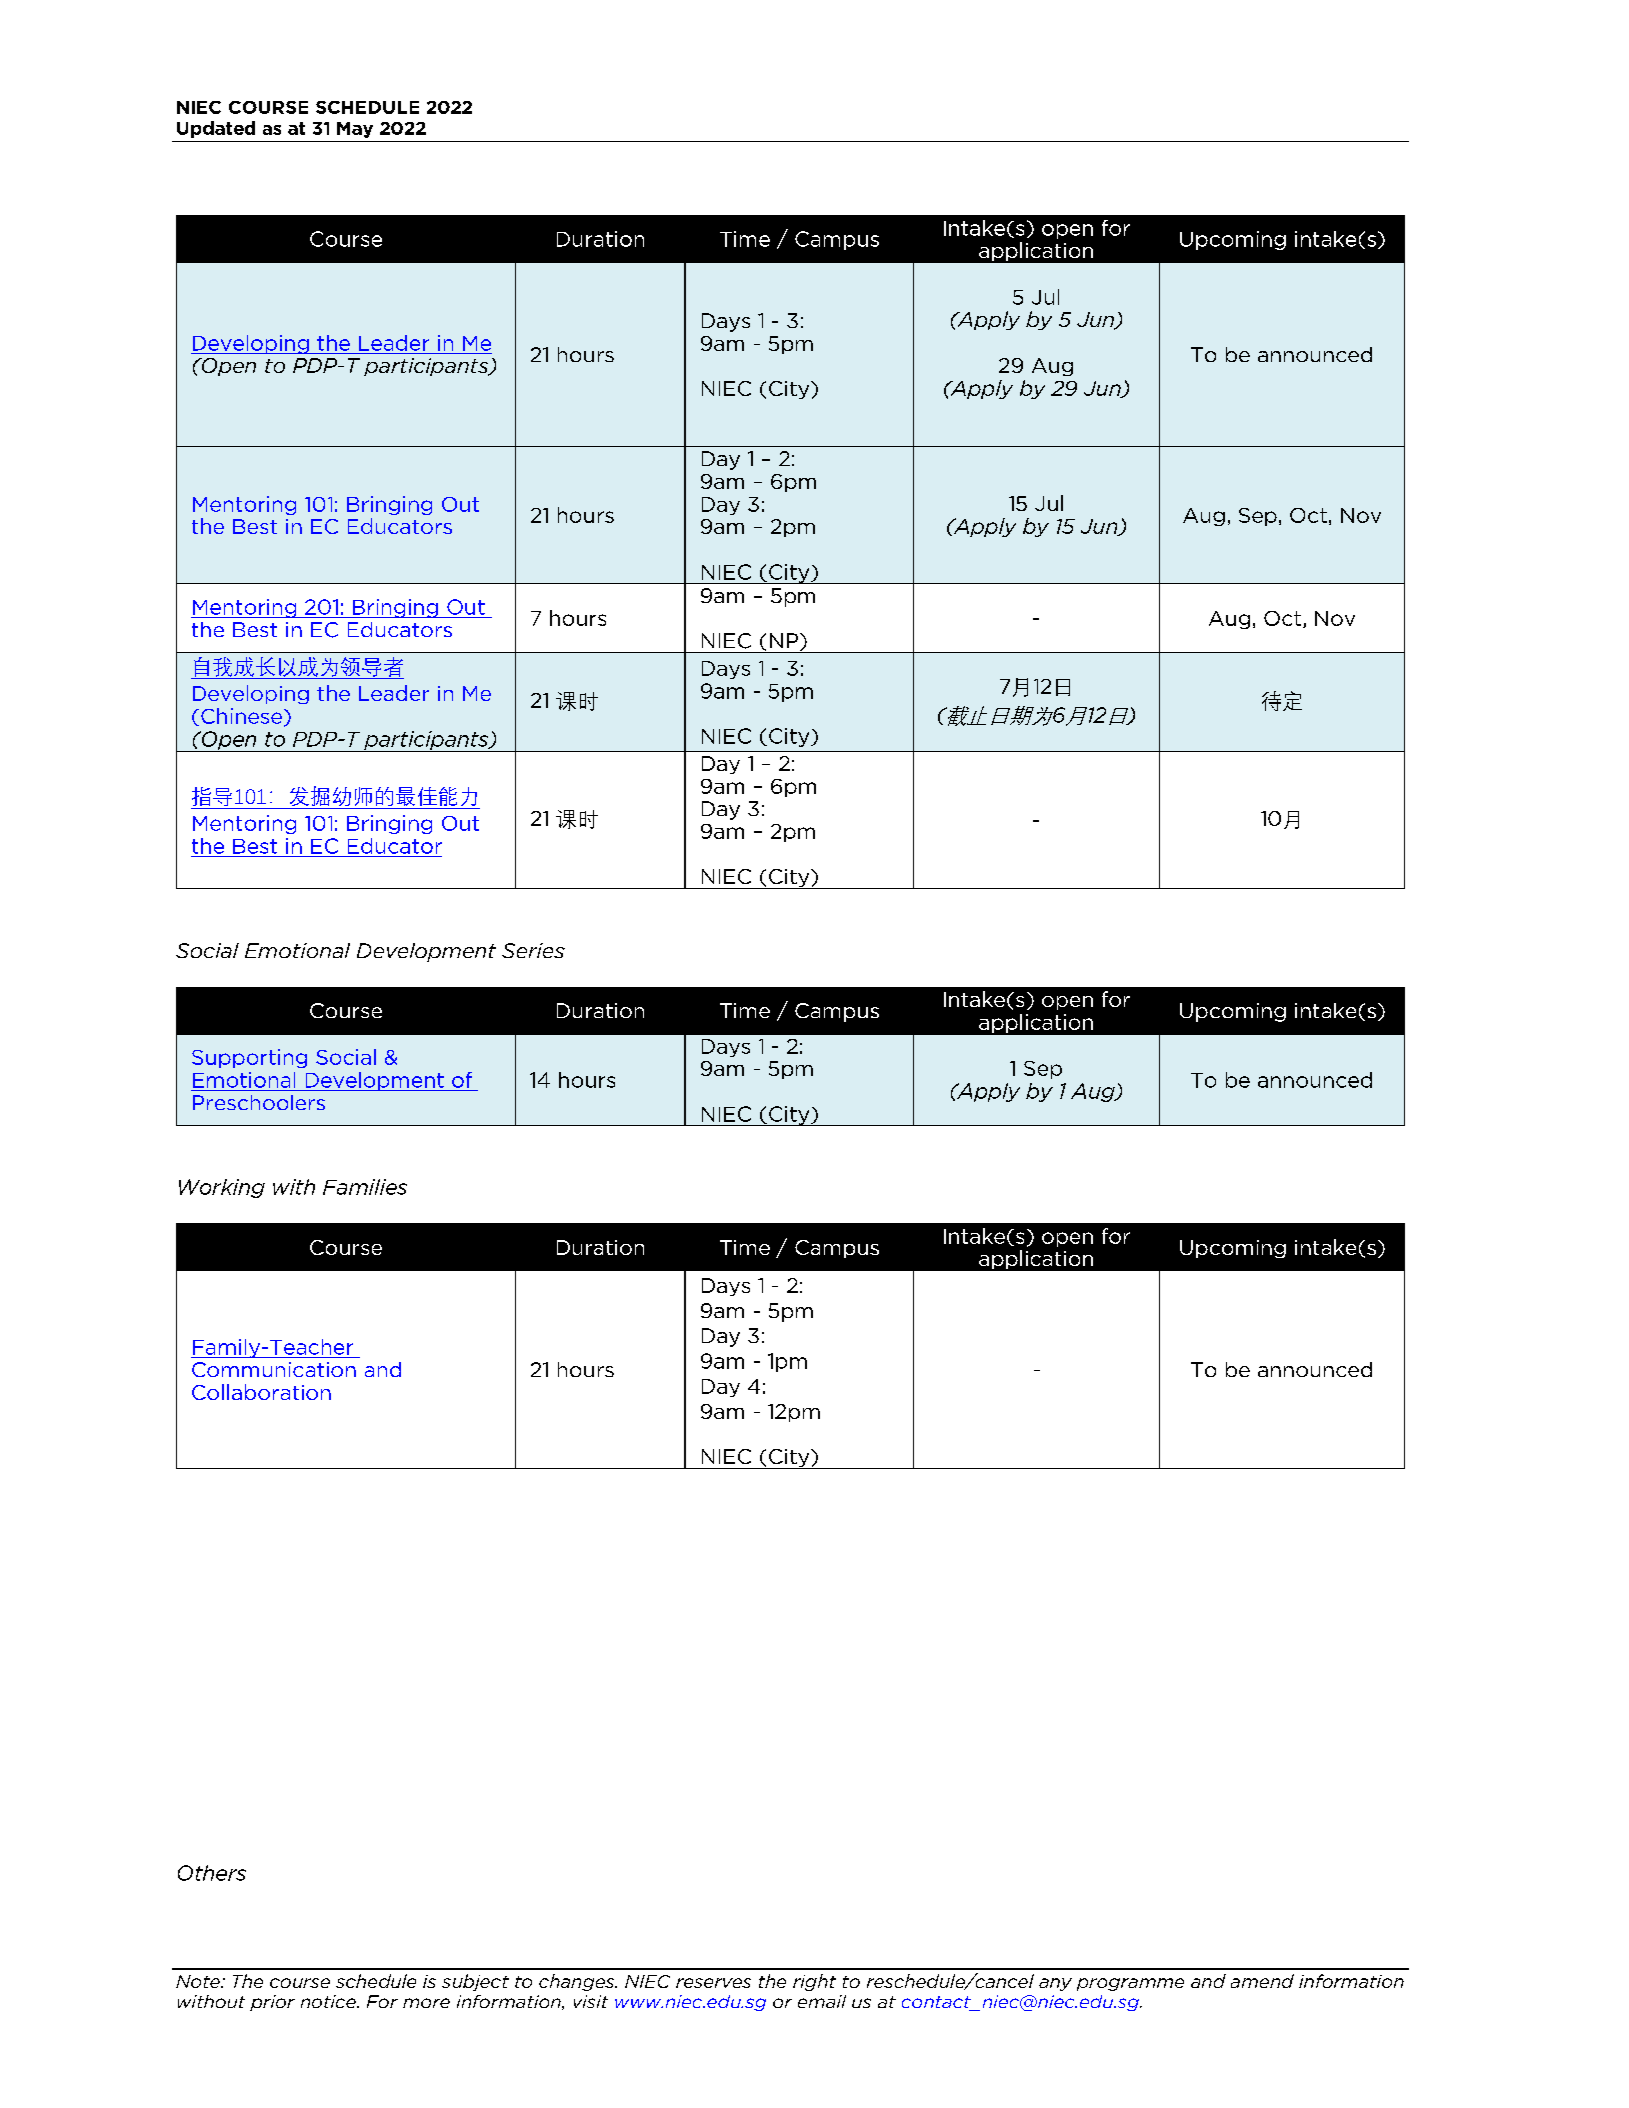 The width and height of the screenshot is (1629, 2108). I want to click on Families, so click(365, 1187).
